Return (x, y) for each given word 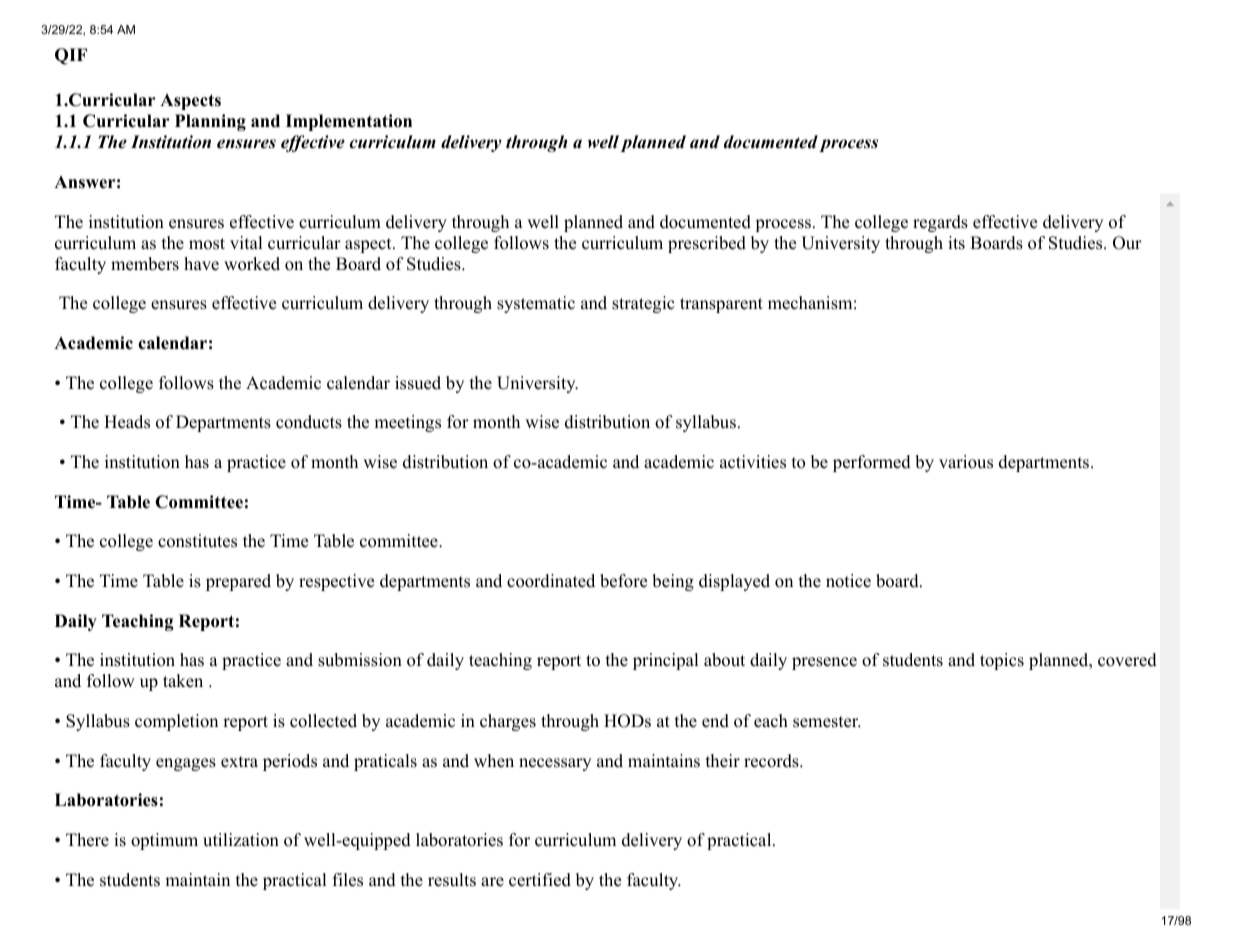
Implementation (349, 122)
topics (1002, 661)
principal (666, 661)
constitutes (197, 541)
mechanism (810, 303)
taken (183, 681)
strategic (643, 304)
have (201, 264)
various (966, 462)
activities (753, 462)
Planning (210, 122)
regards (940, 223)
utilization (241, 840)
